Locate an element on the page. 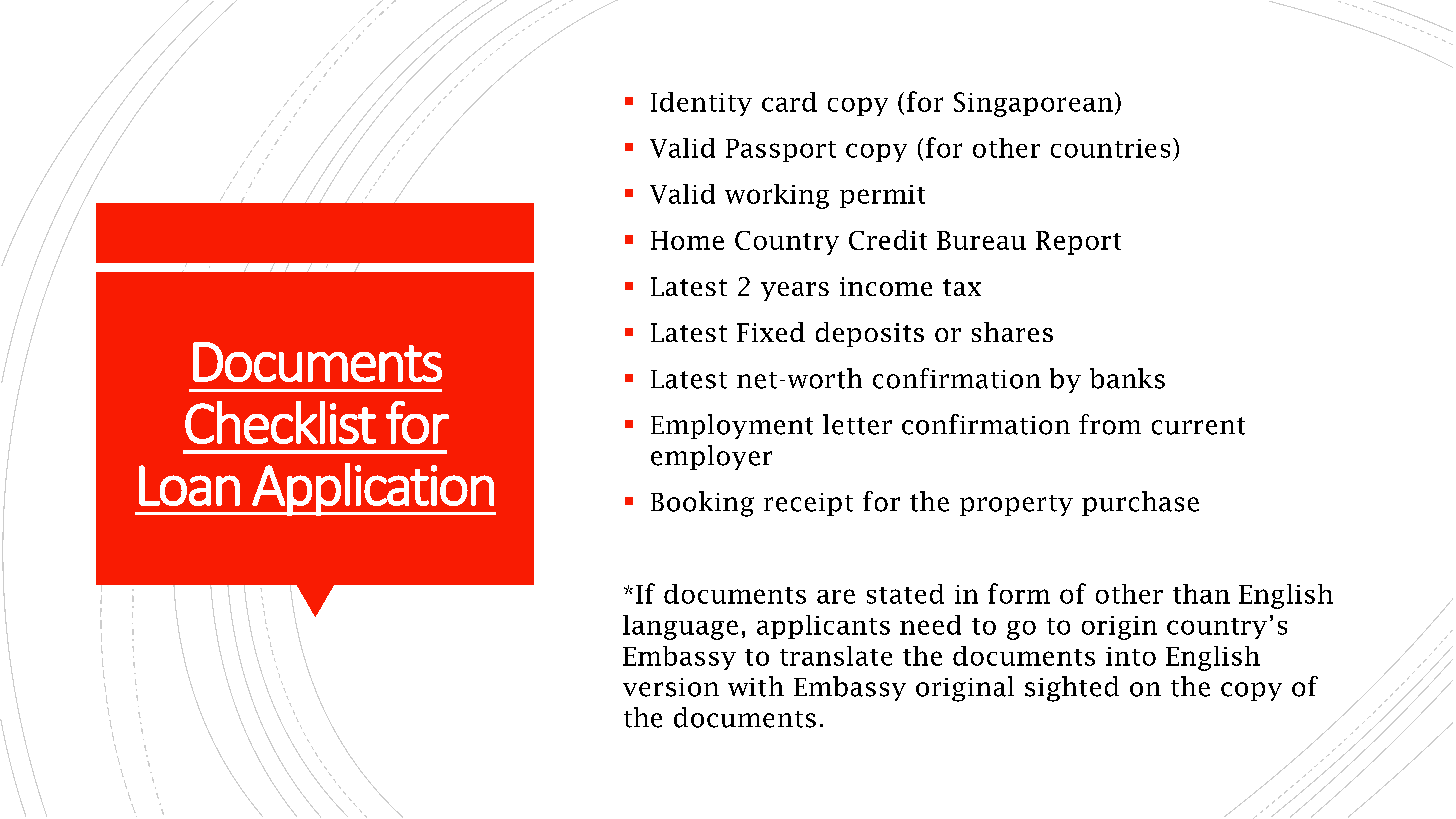  Checklist is located at coordinates (280, 422).
